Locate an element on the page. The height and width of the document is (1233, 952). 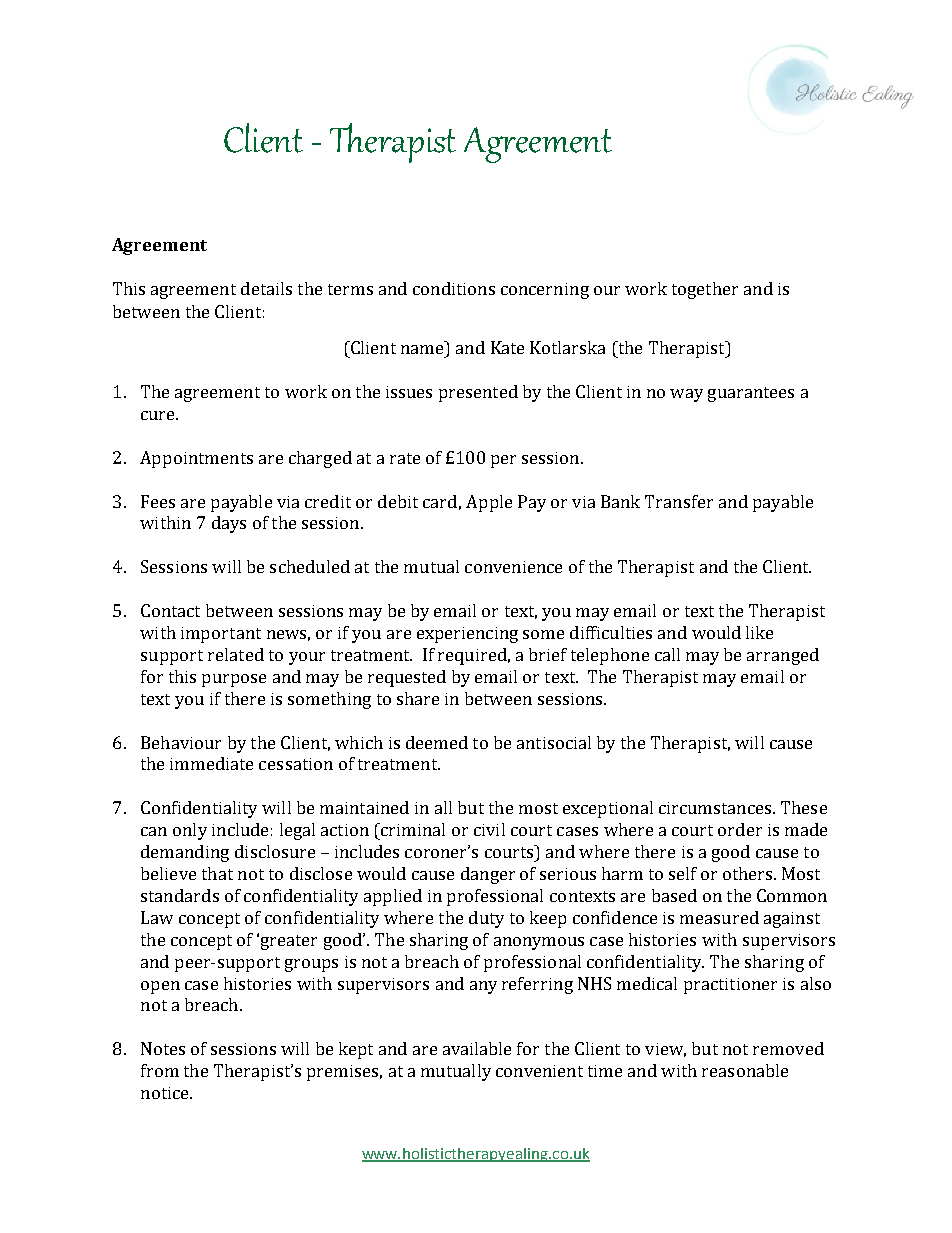
arranged is located at coordinates (783, 656).
